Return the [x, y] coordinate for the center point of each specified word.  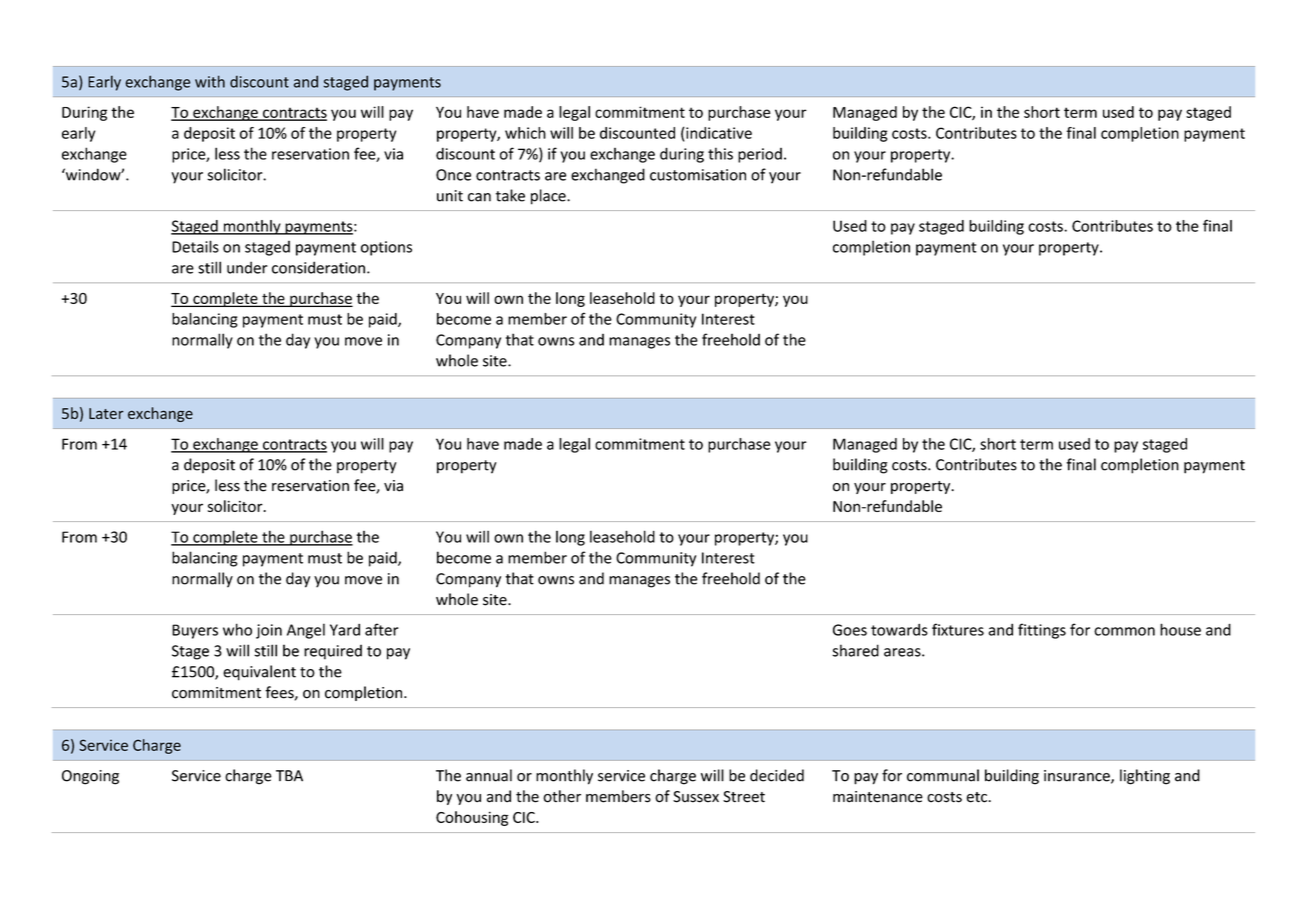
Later [106, 413]
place [549, 197]
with [210, 81]
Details [195, 246]
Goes [850, 630]
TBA [289, 776]
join [269, 631]
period [760, 155]
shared [855, 650]
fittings [1042, 631]
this [720, 153]
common [1124, 631]
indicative [718, 133]
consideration [318, 267]
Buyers [195, 631]
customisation [698, 175]
